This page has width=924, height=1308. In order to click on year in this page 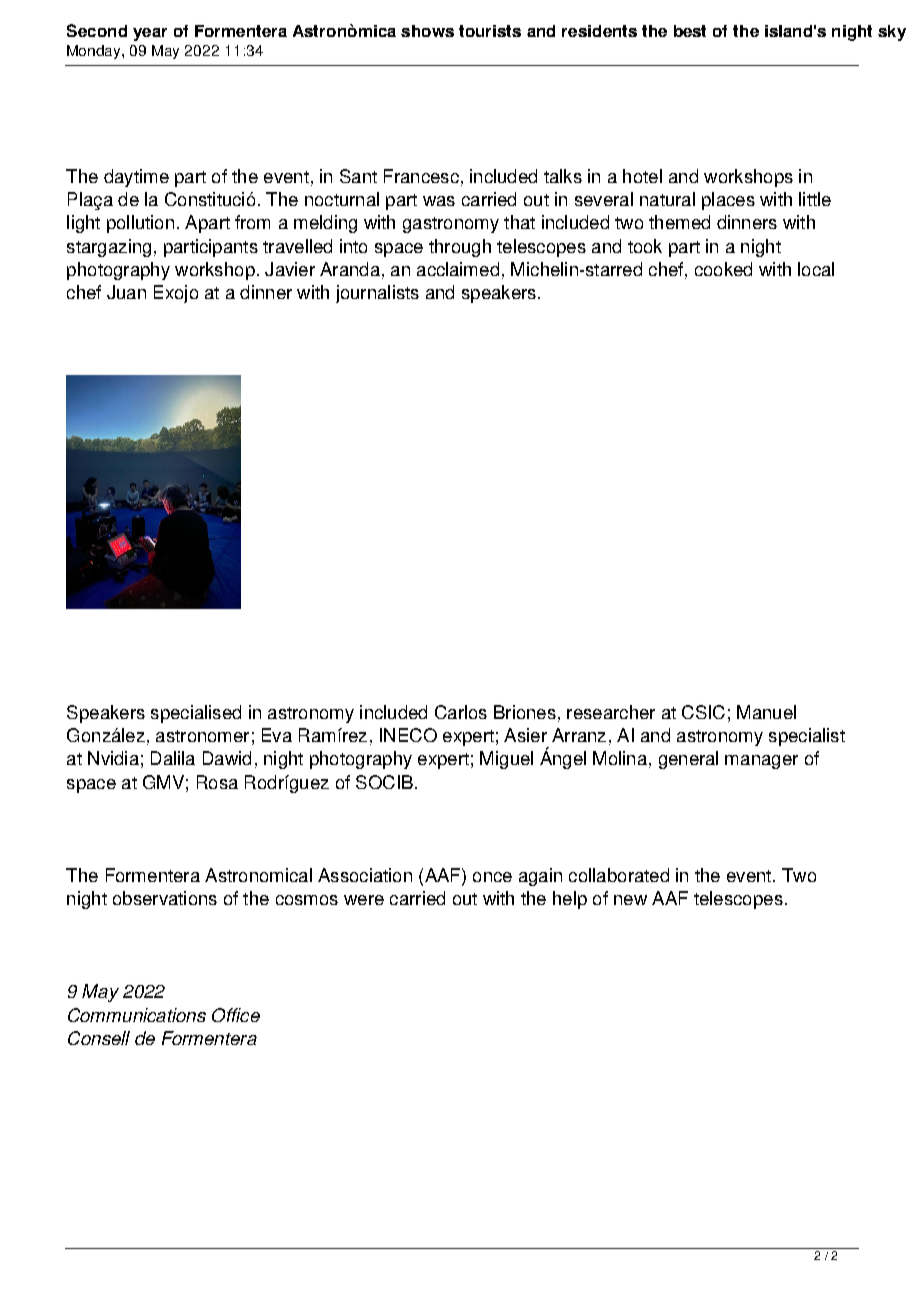, I will do `click(150, 34)`.
